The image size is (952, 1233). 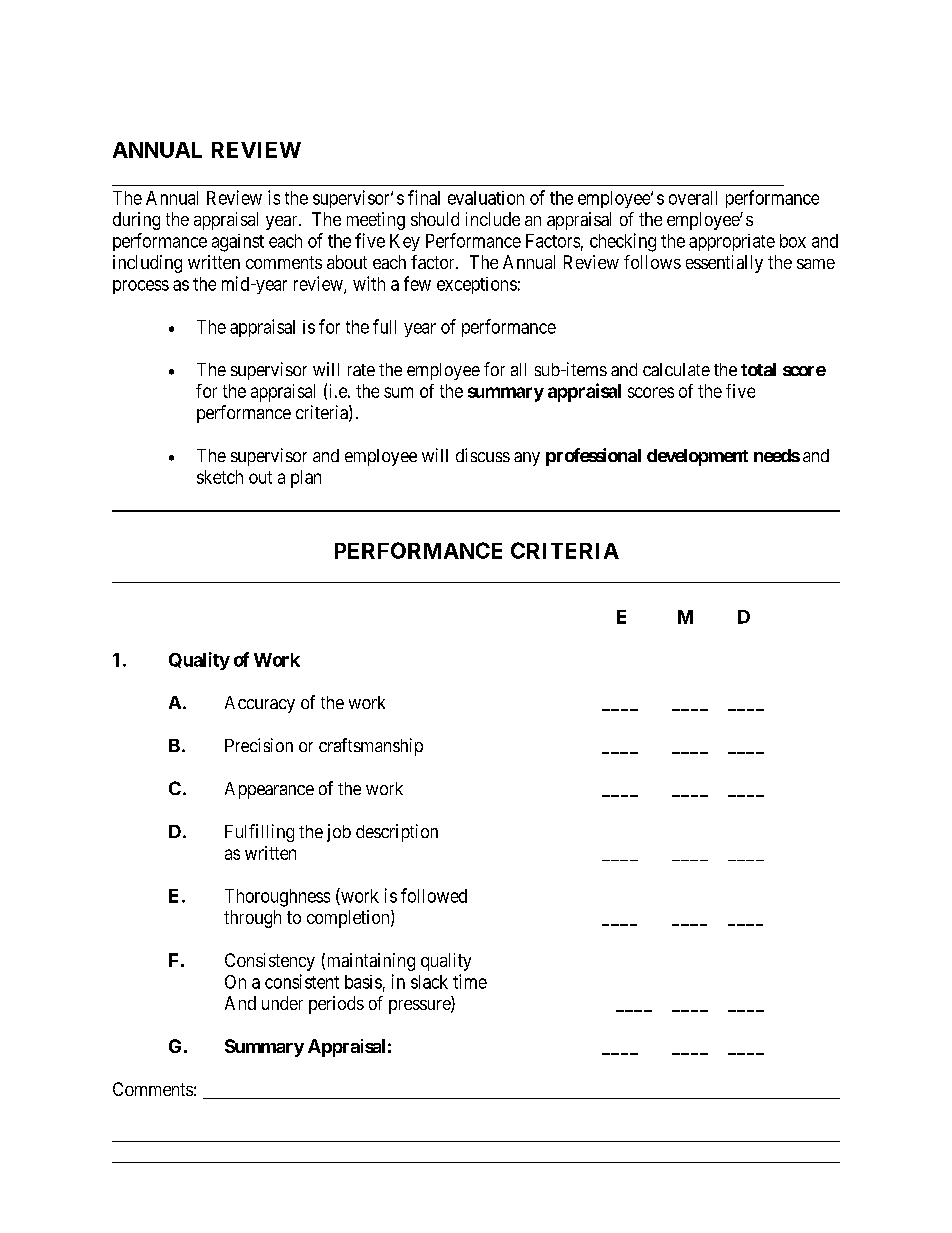 What do you see at coordinates (434, 895) in the screenshot?
I see `followed` at bounding box center [434, 895].
